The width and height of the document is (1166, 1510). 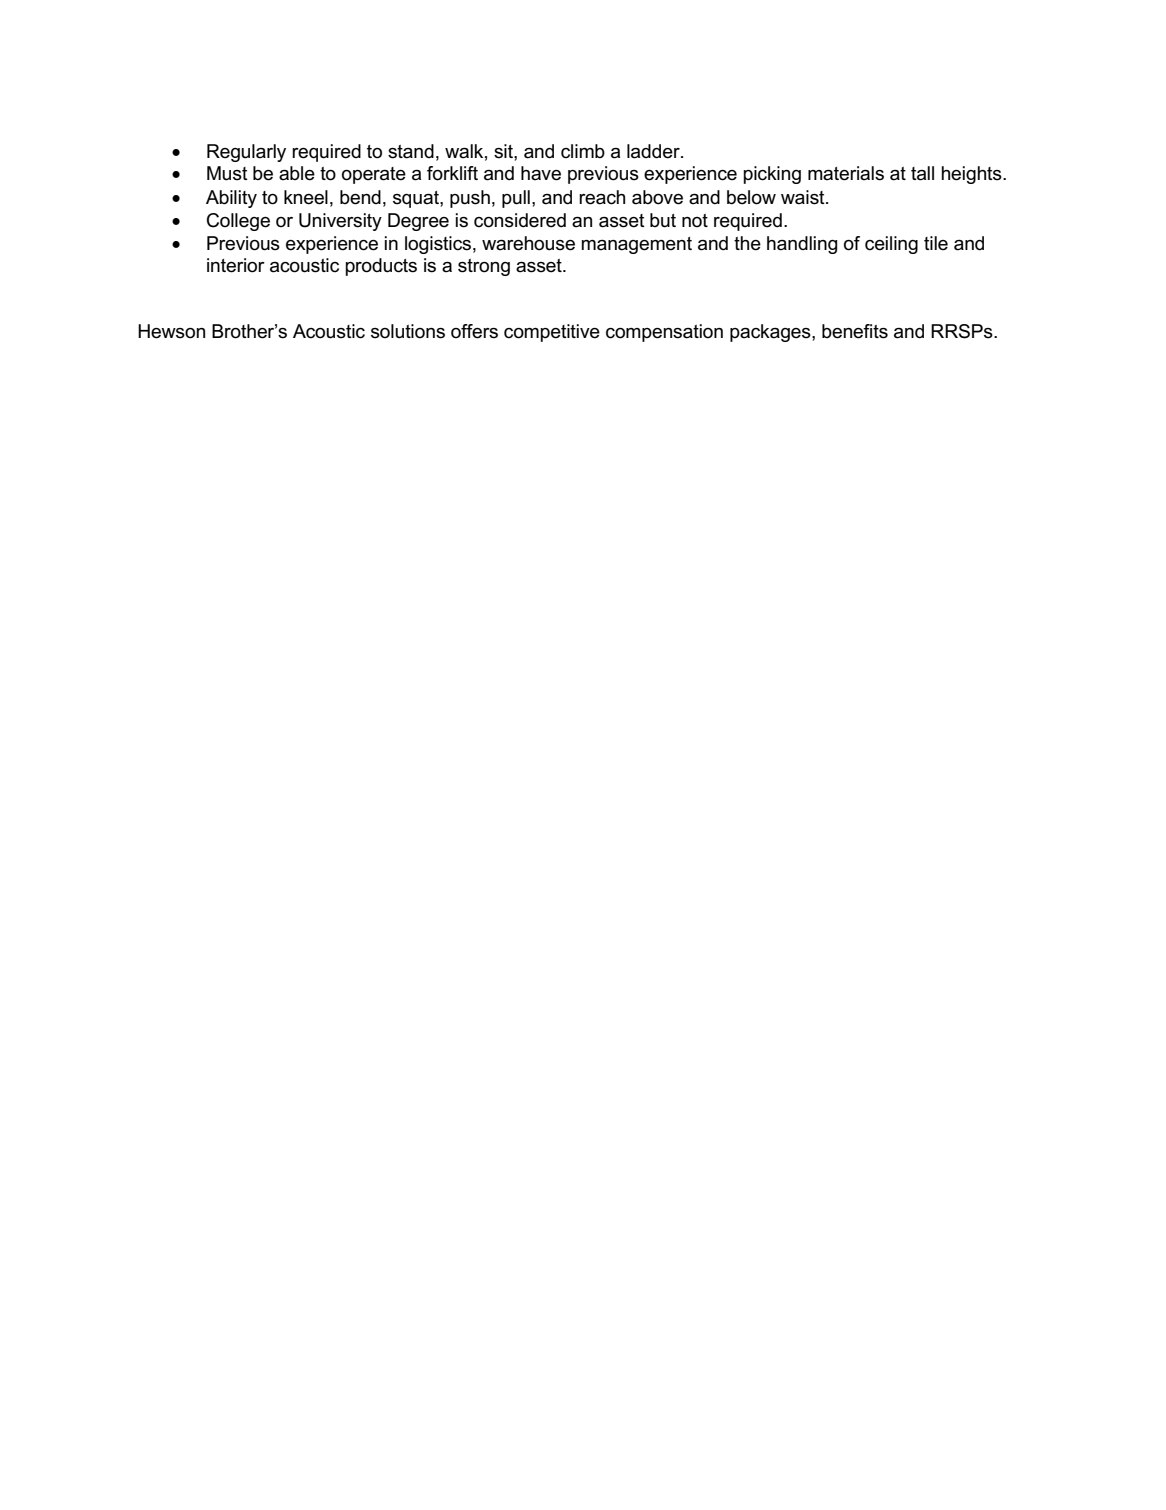 I want to click on University, so click(x=340, y=222).
